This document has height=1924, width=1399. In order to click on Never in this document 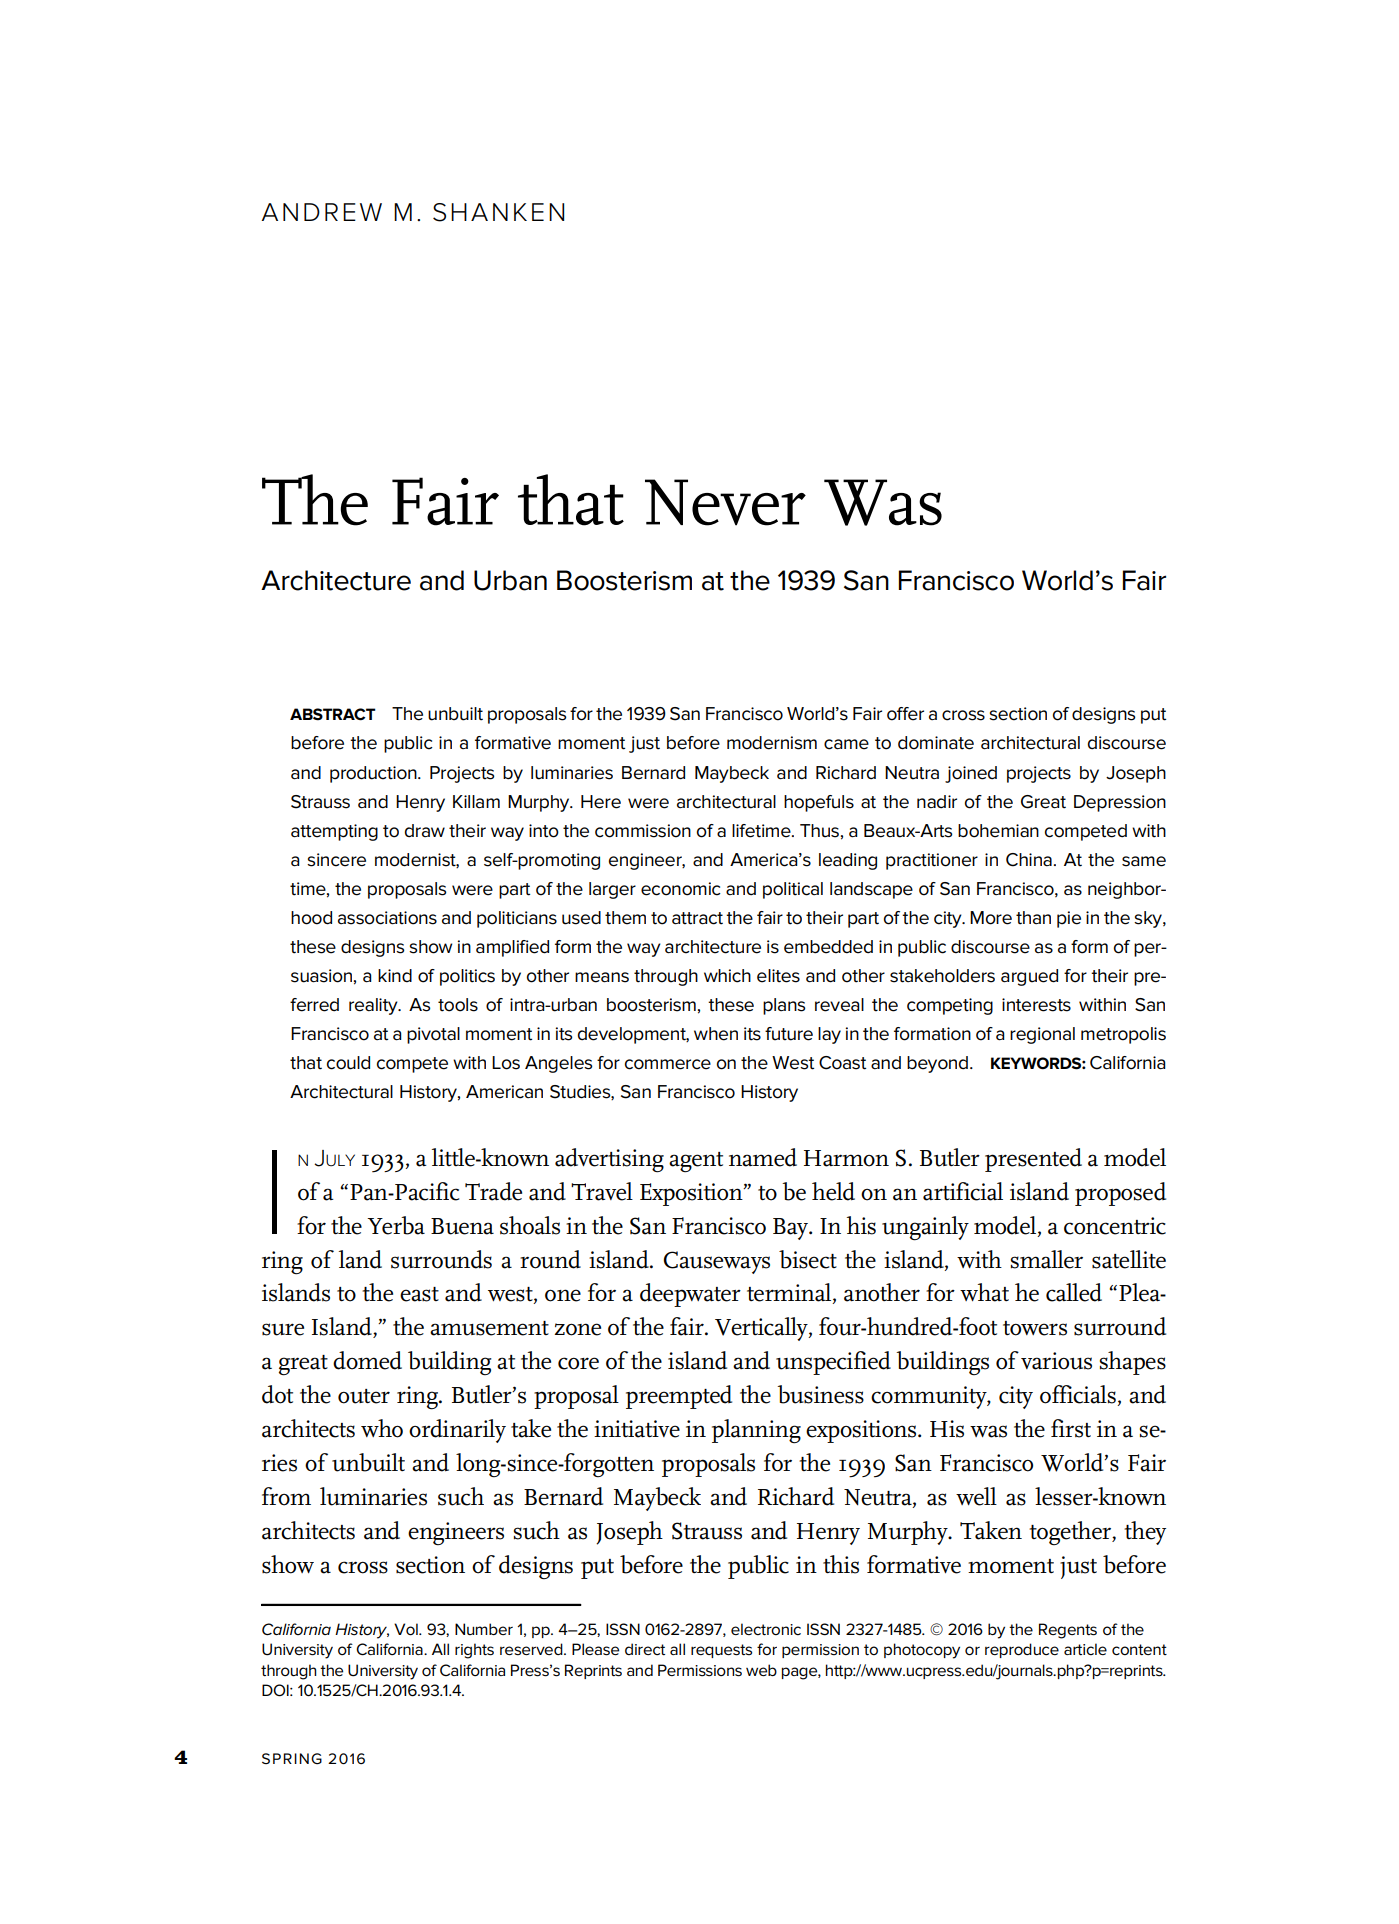, I will do `click(725, 502)`.
